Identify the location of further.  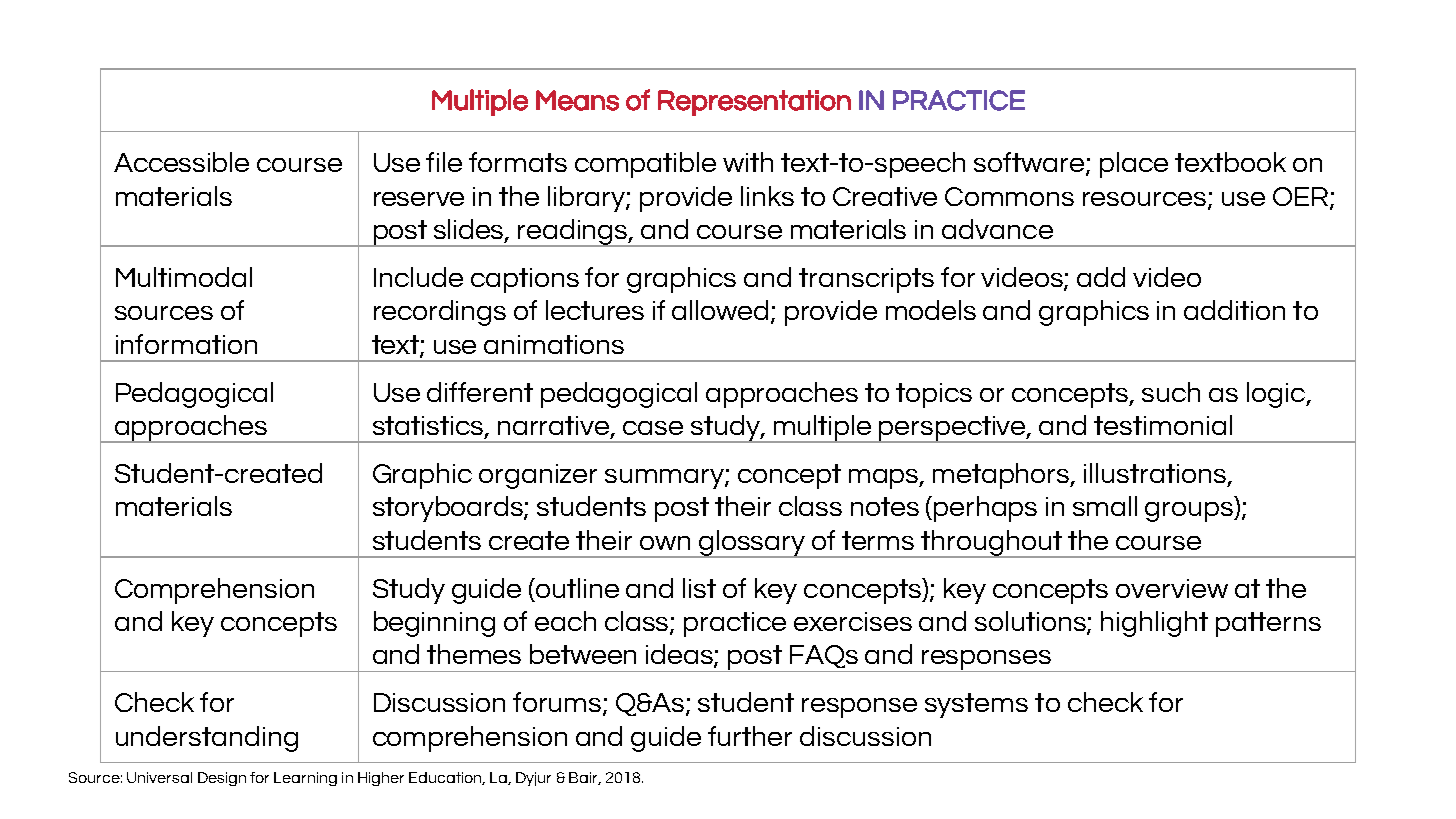
(750, 736).
